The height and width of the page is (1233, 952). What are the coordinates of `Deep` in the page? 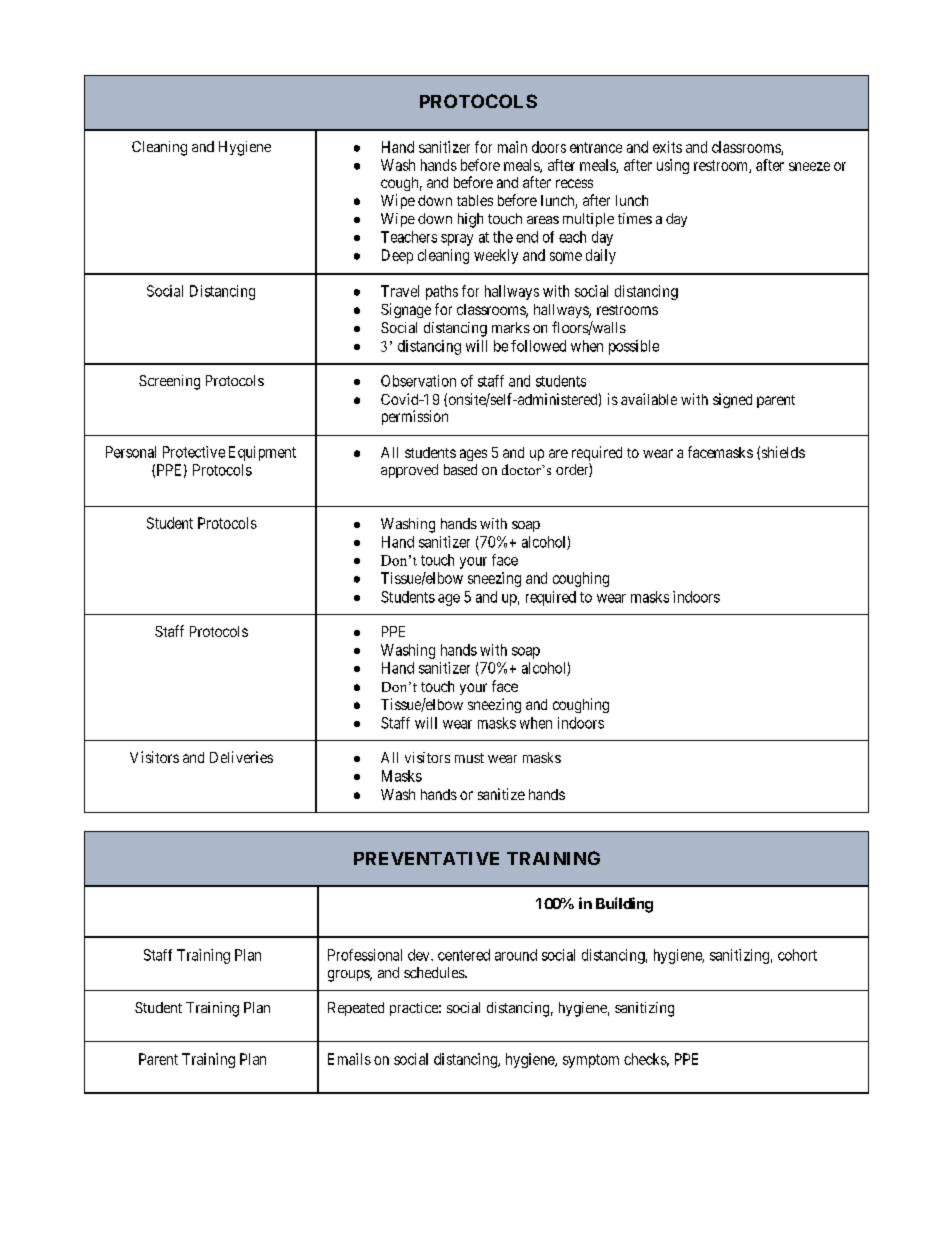 It's located at (397, 256).
